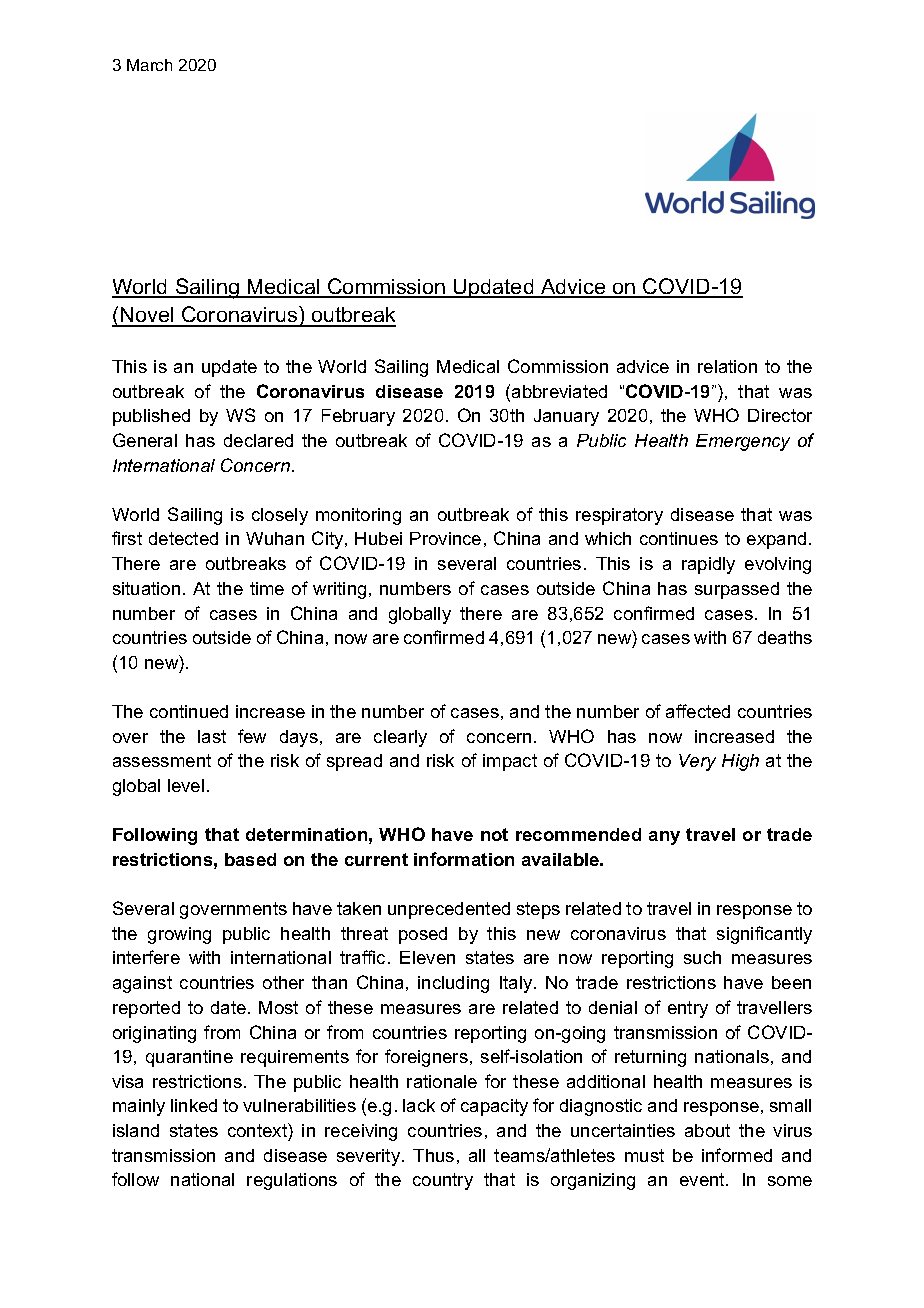 Image resolution: width=924 pixels, height=1308 pixels. What do you see at coordinates (494, 834) in the screenshot?
I see `not` at bounding box center [494, 834].
